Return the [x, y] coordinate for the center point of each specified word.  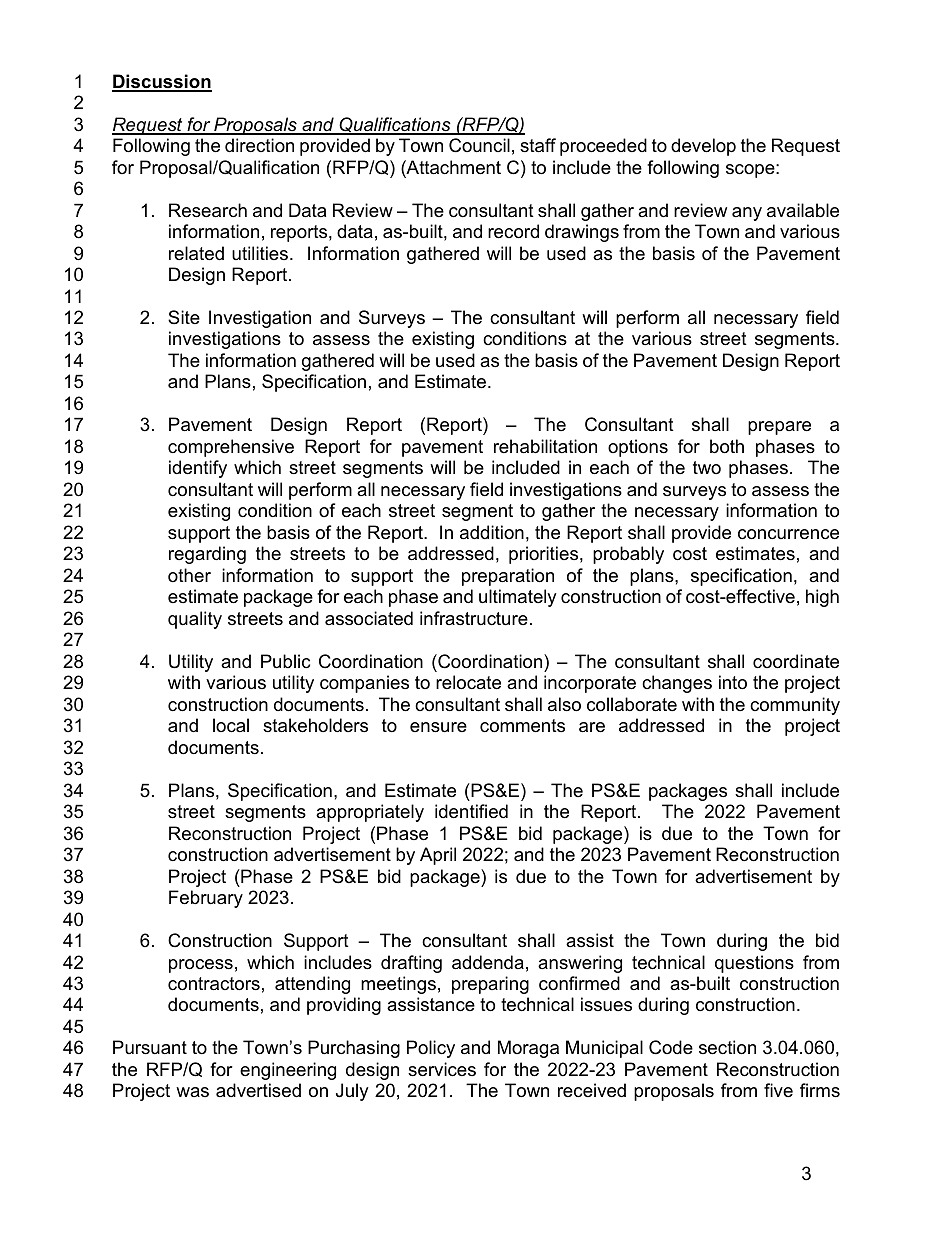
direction [259, 145]
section [727, 1047]
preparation [508, 577]
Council [479, 145]
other [189, 575]
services [442, 1069]
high [822, 598]
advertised [258, 1090]
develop [703, 147]
